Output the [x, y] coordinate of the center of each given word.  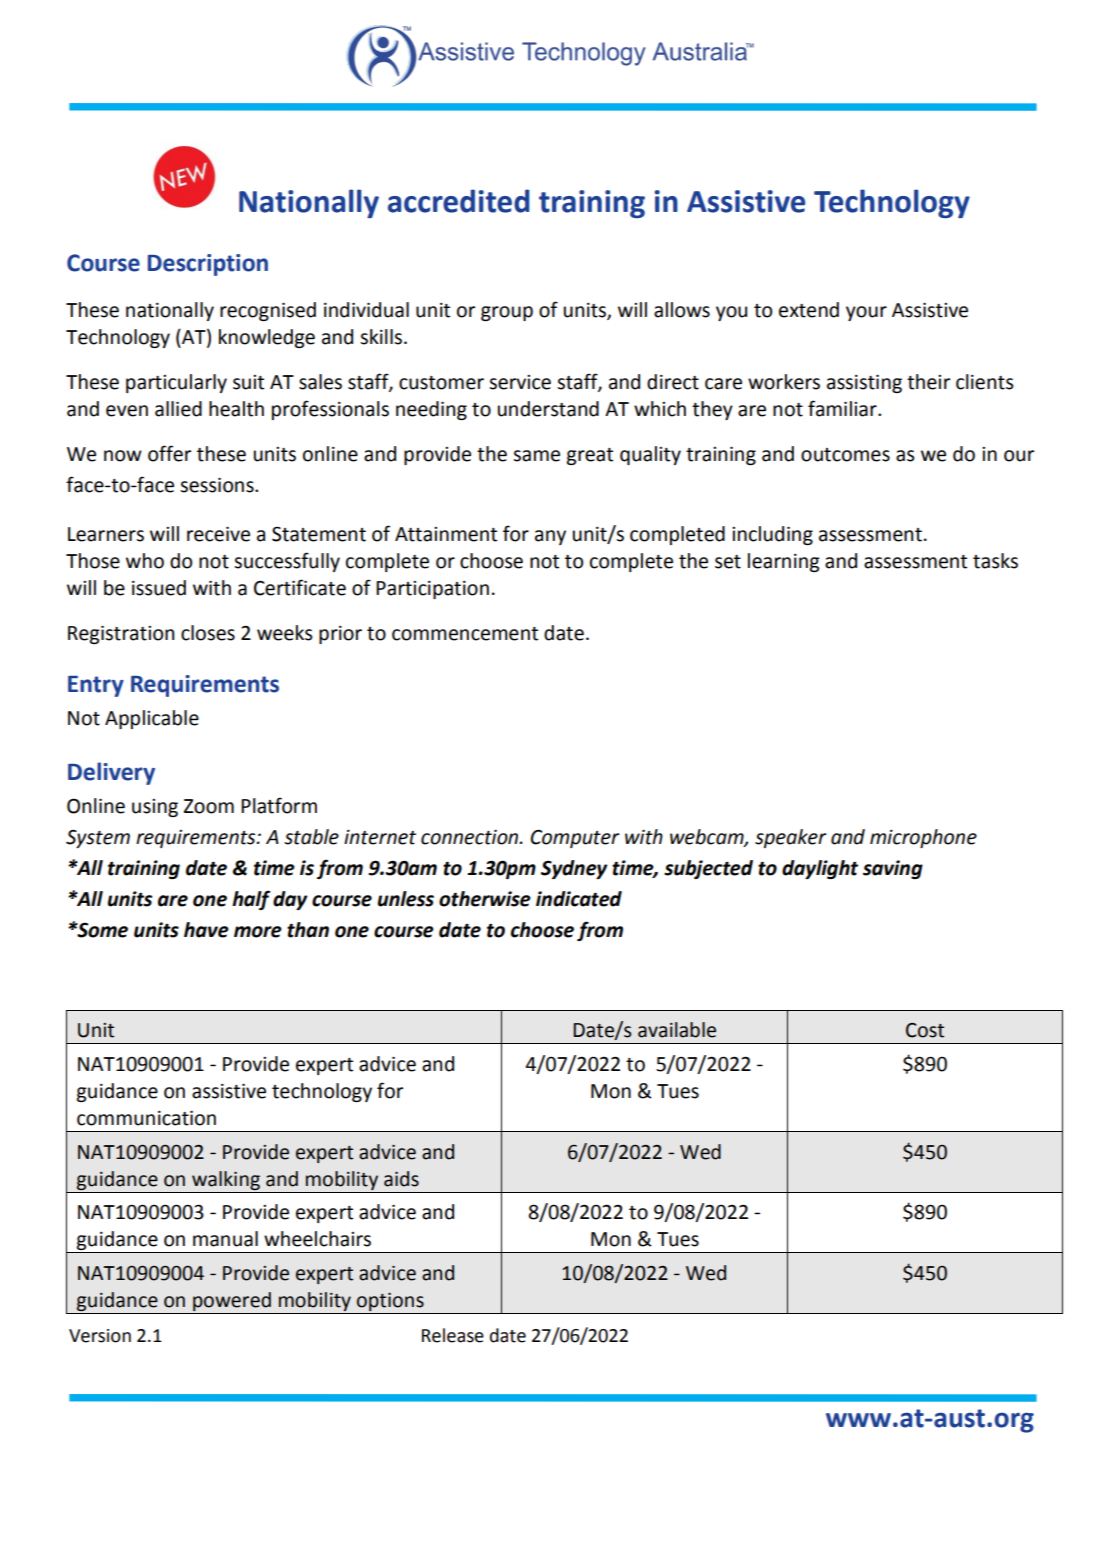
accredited [459, 201]
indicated [579, 899]
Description [208, 265]
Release [453, 1335]
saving [893, 869]
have [206, 930]
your [866, 313]
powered [232, 1301]
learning [784, 562]
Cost [925, 1030]
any [550, 537]
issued [159, 588]
